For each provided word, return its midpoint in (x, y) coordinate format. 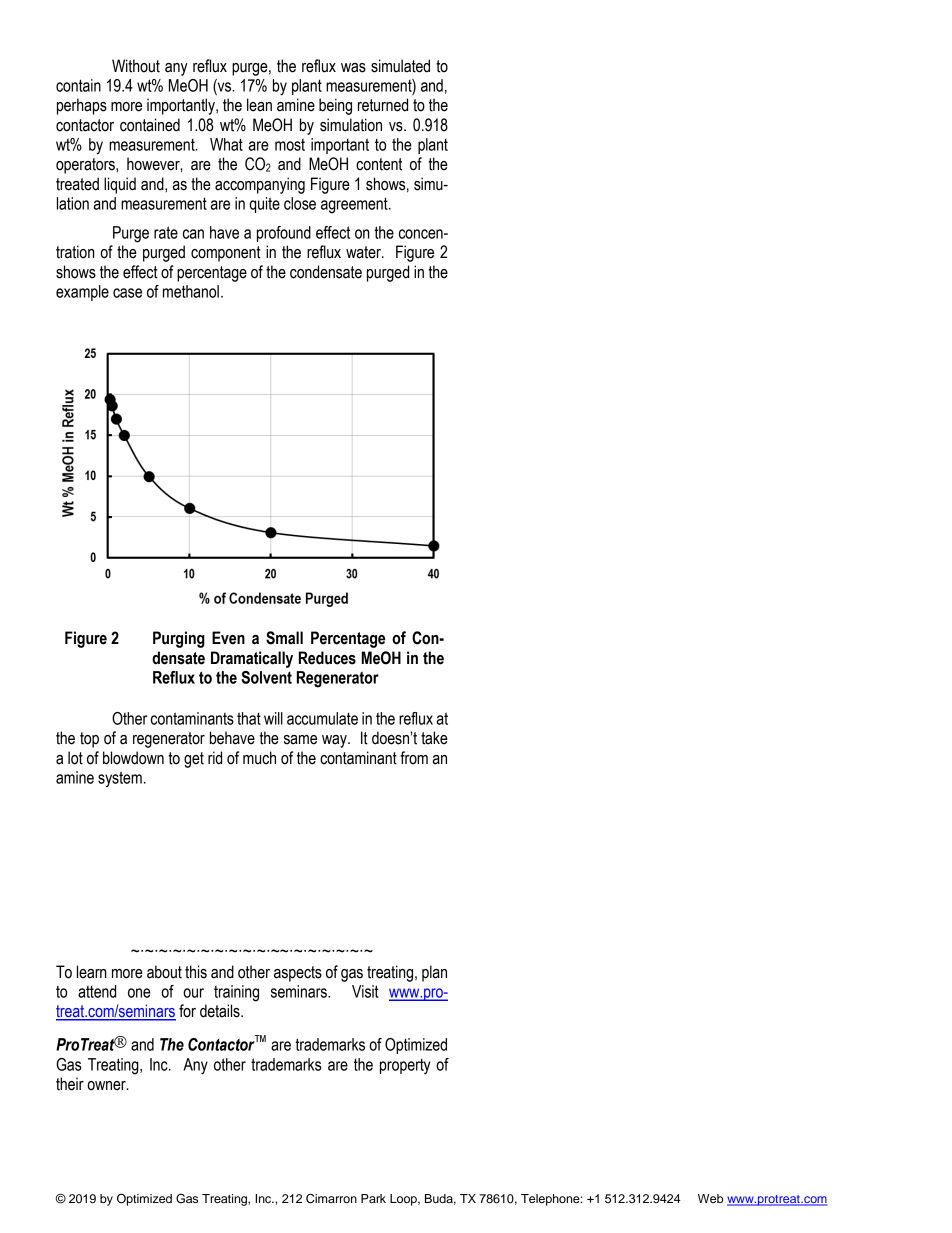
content (379, 164)
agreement (355, 205)
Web (710, 1198)
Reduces (327, 658)
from (414, 758)
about (164, 972)
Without (136, 66)
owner (107, 1086)
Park (373, 1198)
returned (383, 105)
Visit (365, 991)
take (434, 738)
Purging (179, 639)
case (127, 293)
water (364, 252)
